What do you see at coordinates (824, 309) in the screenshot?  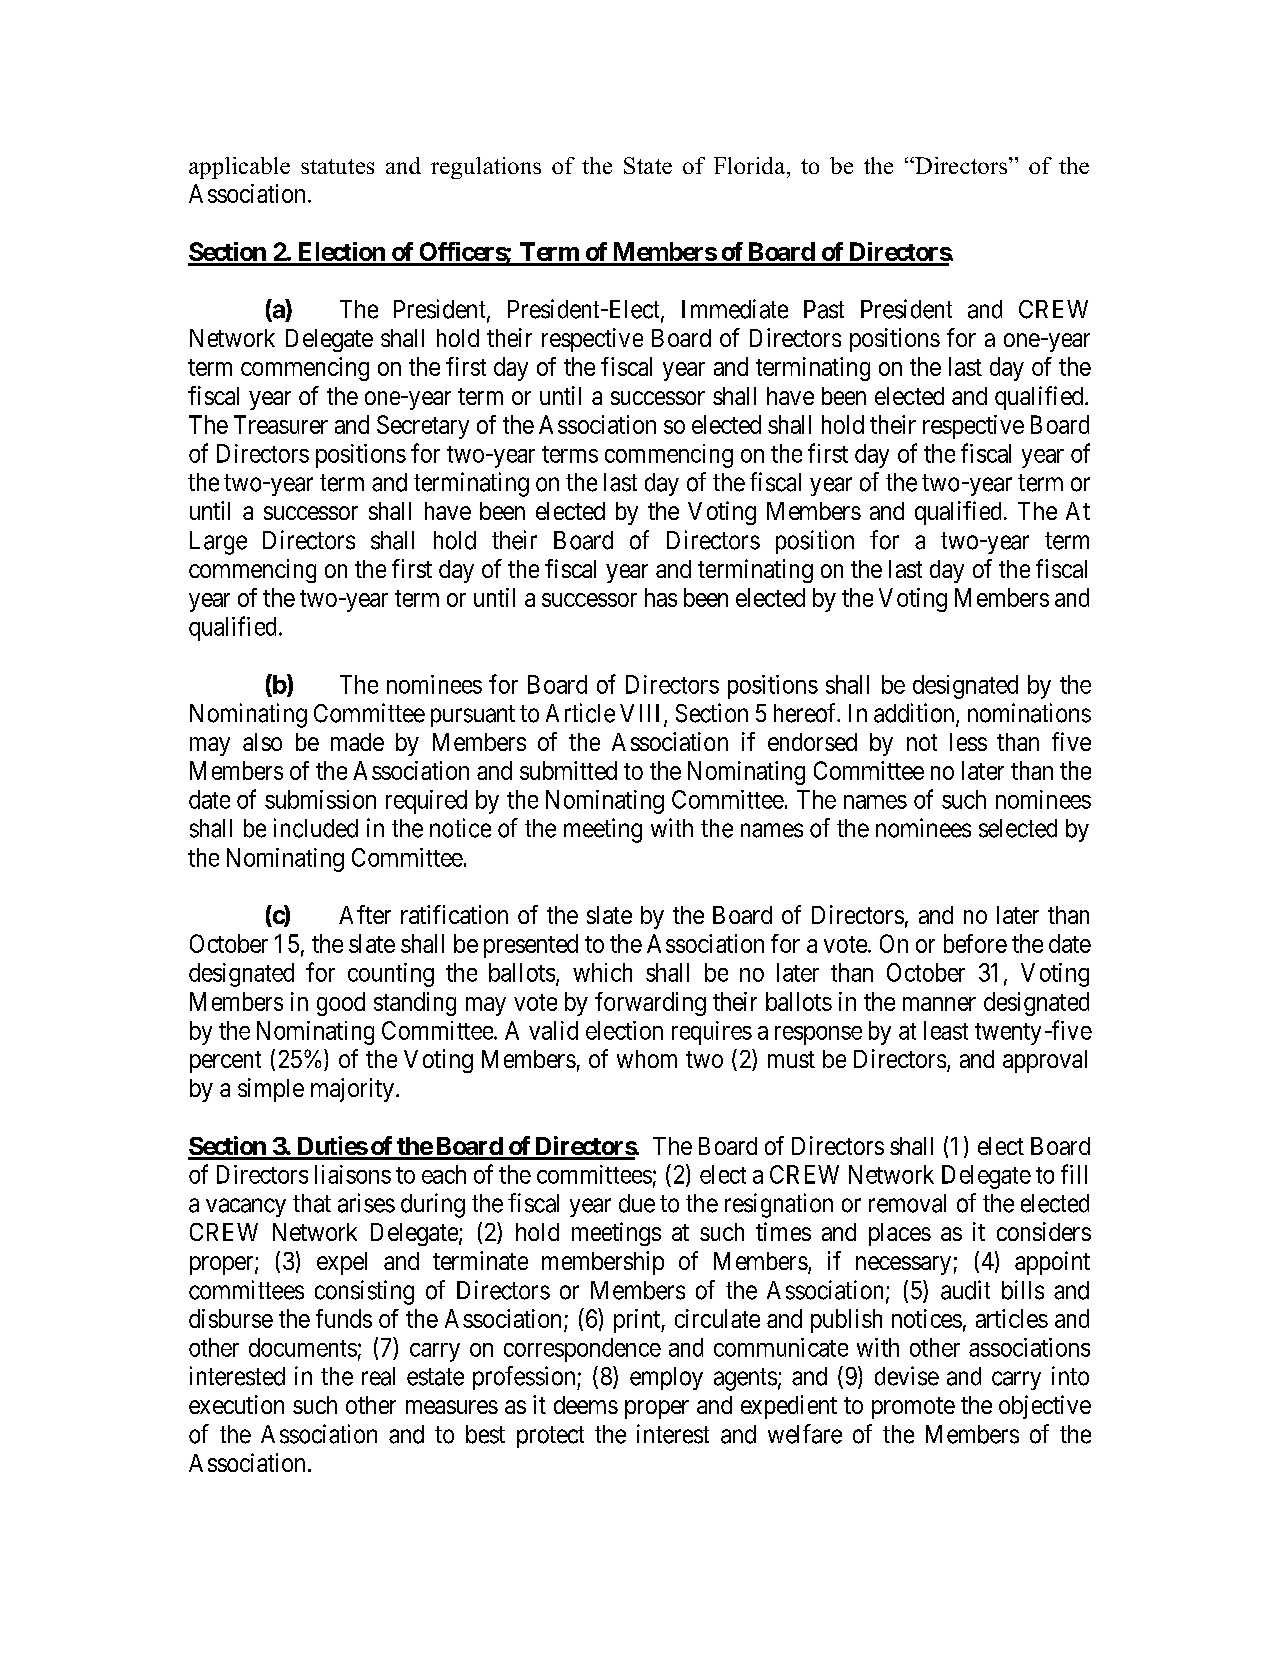 I see `Past` at bounding box center [824, 309].
